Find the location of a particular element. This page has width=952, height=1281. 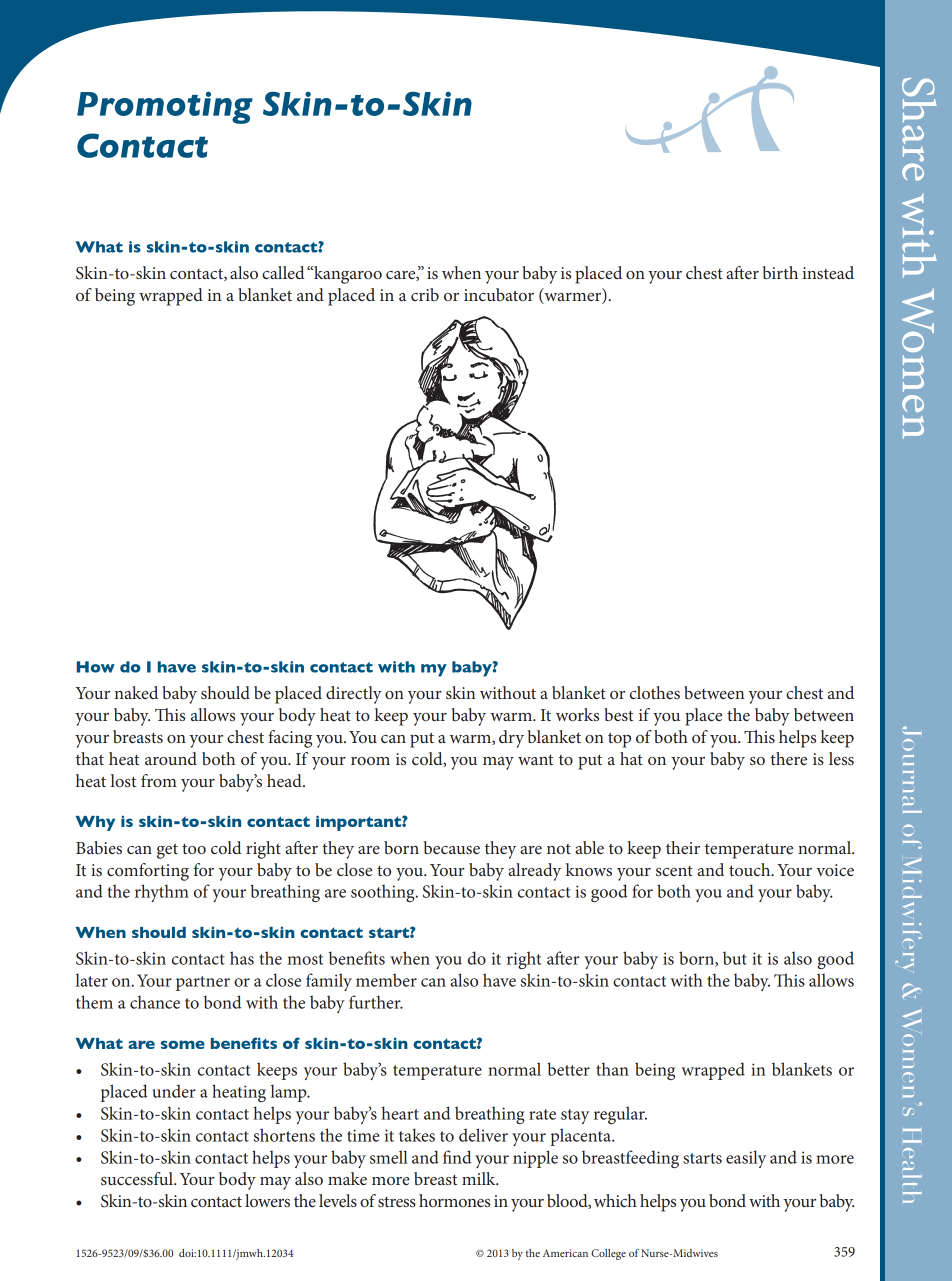

Promoting is located at coordinates (165, 107).
